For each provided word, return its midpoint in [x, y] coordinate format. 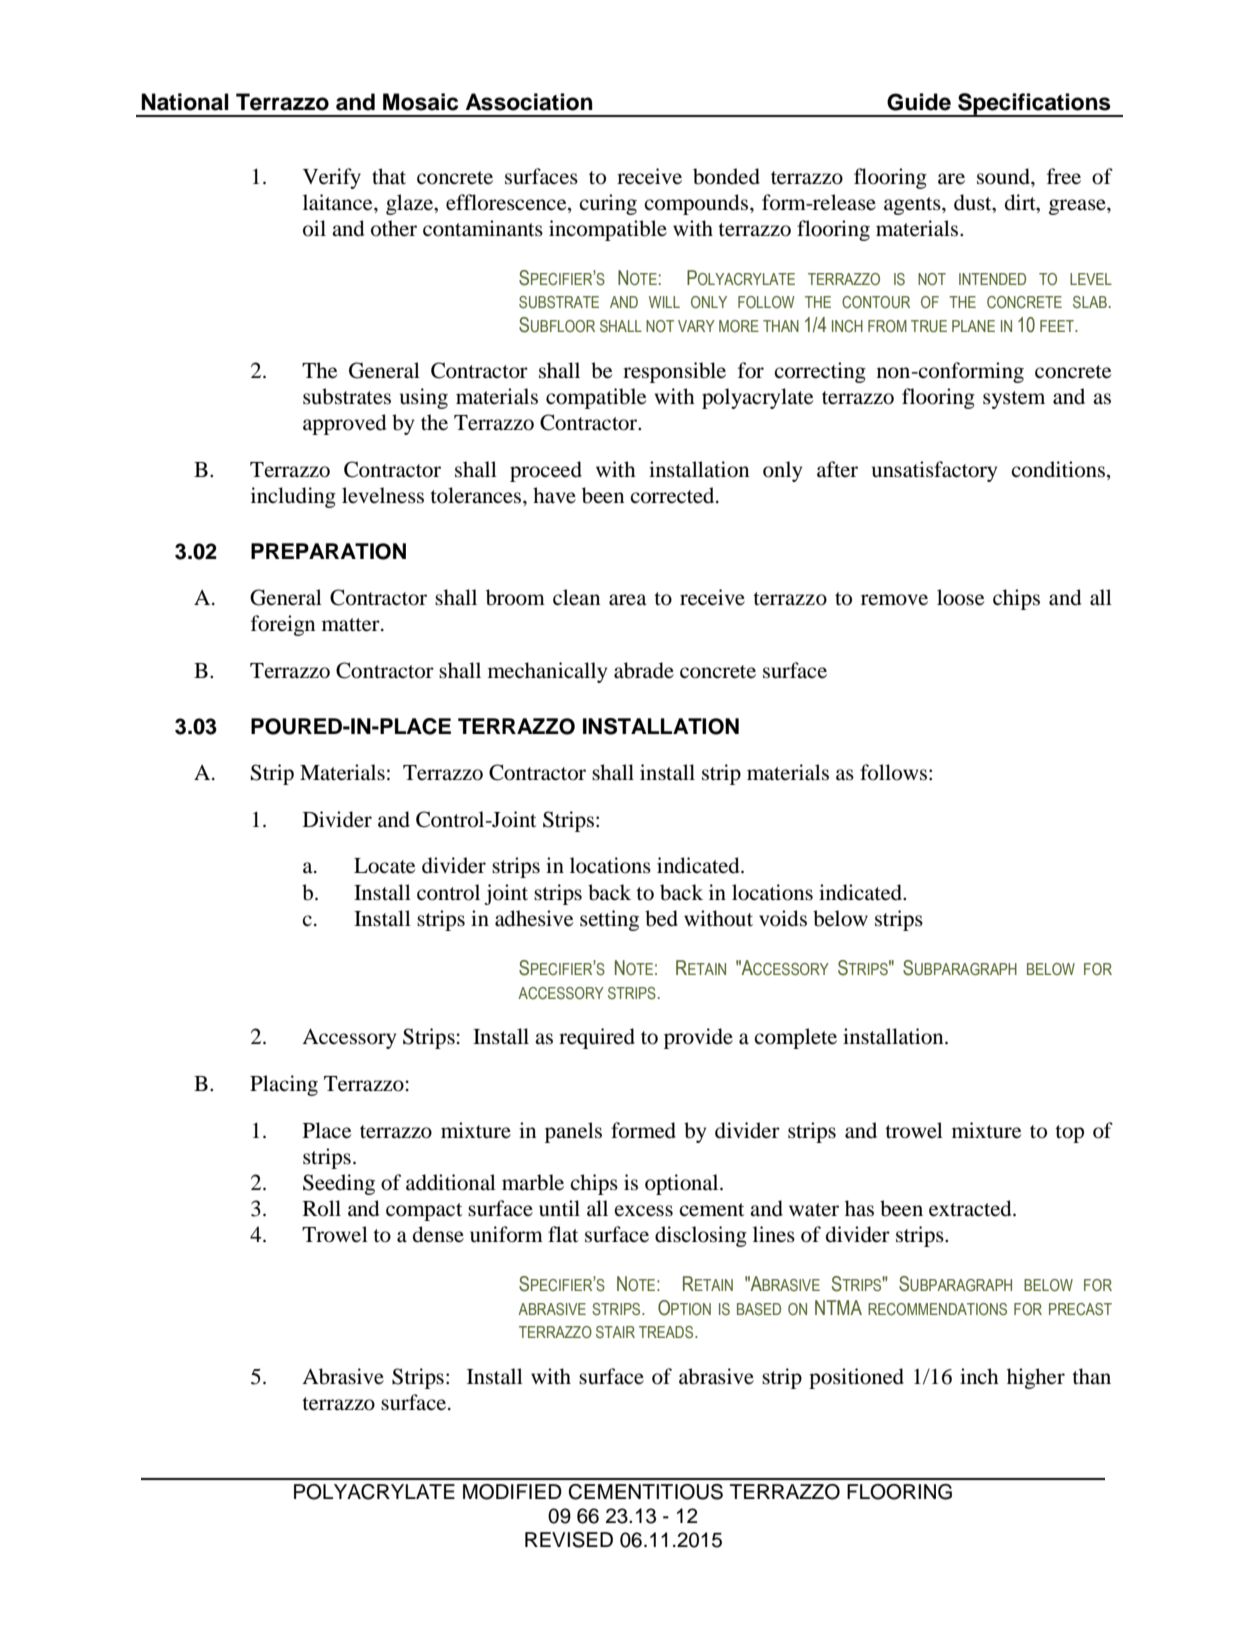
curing [608, 204]
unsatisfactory [934, 471]
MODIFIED [512, 1492]
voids [783, 918]
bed [661, 918]
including [293, 497]
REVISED [569, 1540]
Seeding [339, 1184]
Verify [332, 178]
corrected [673, 495]
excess [643, 1211]
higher [1036, 1378]
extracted [971, 1208]
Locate [384, 866]
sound [1004, 176]
